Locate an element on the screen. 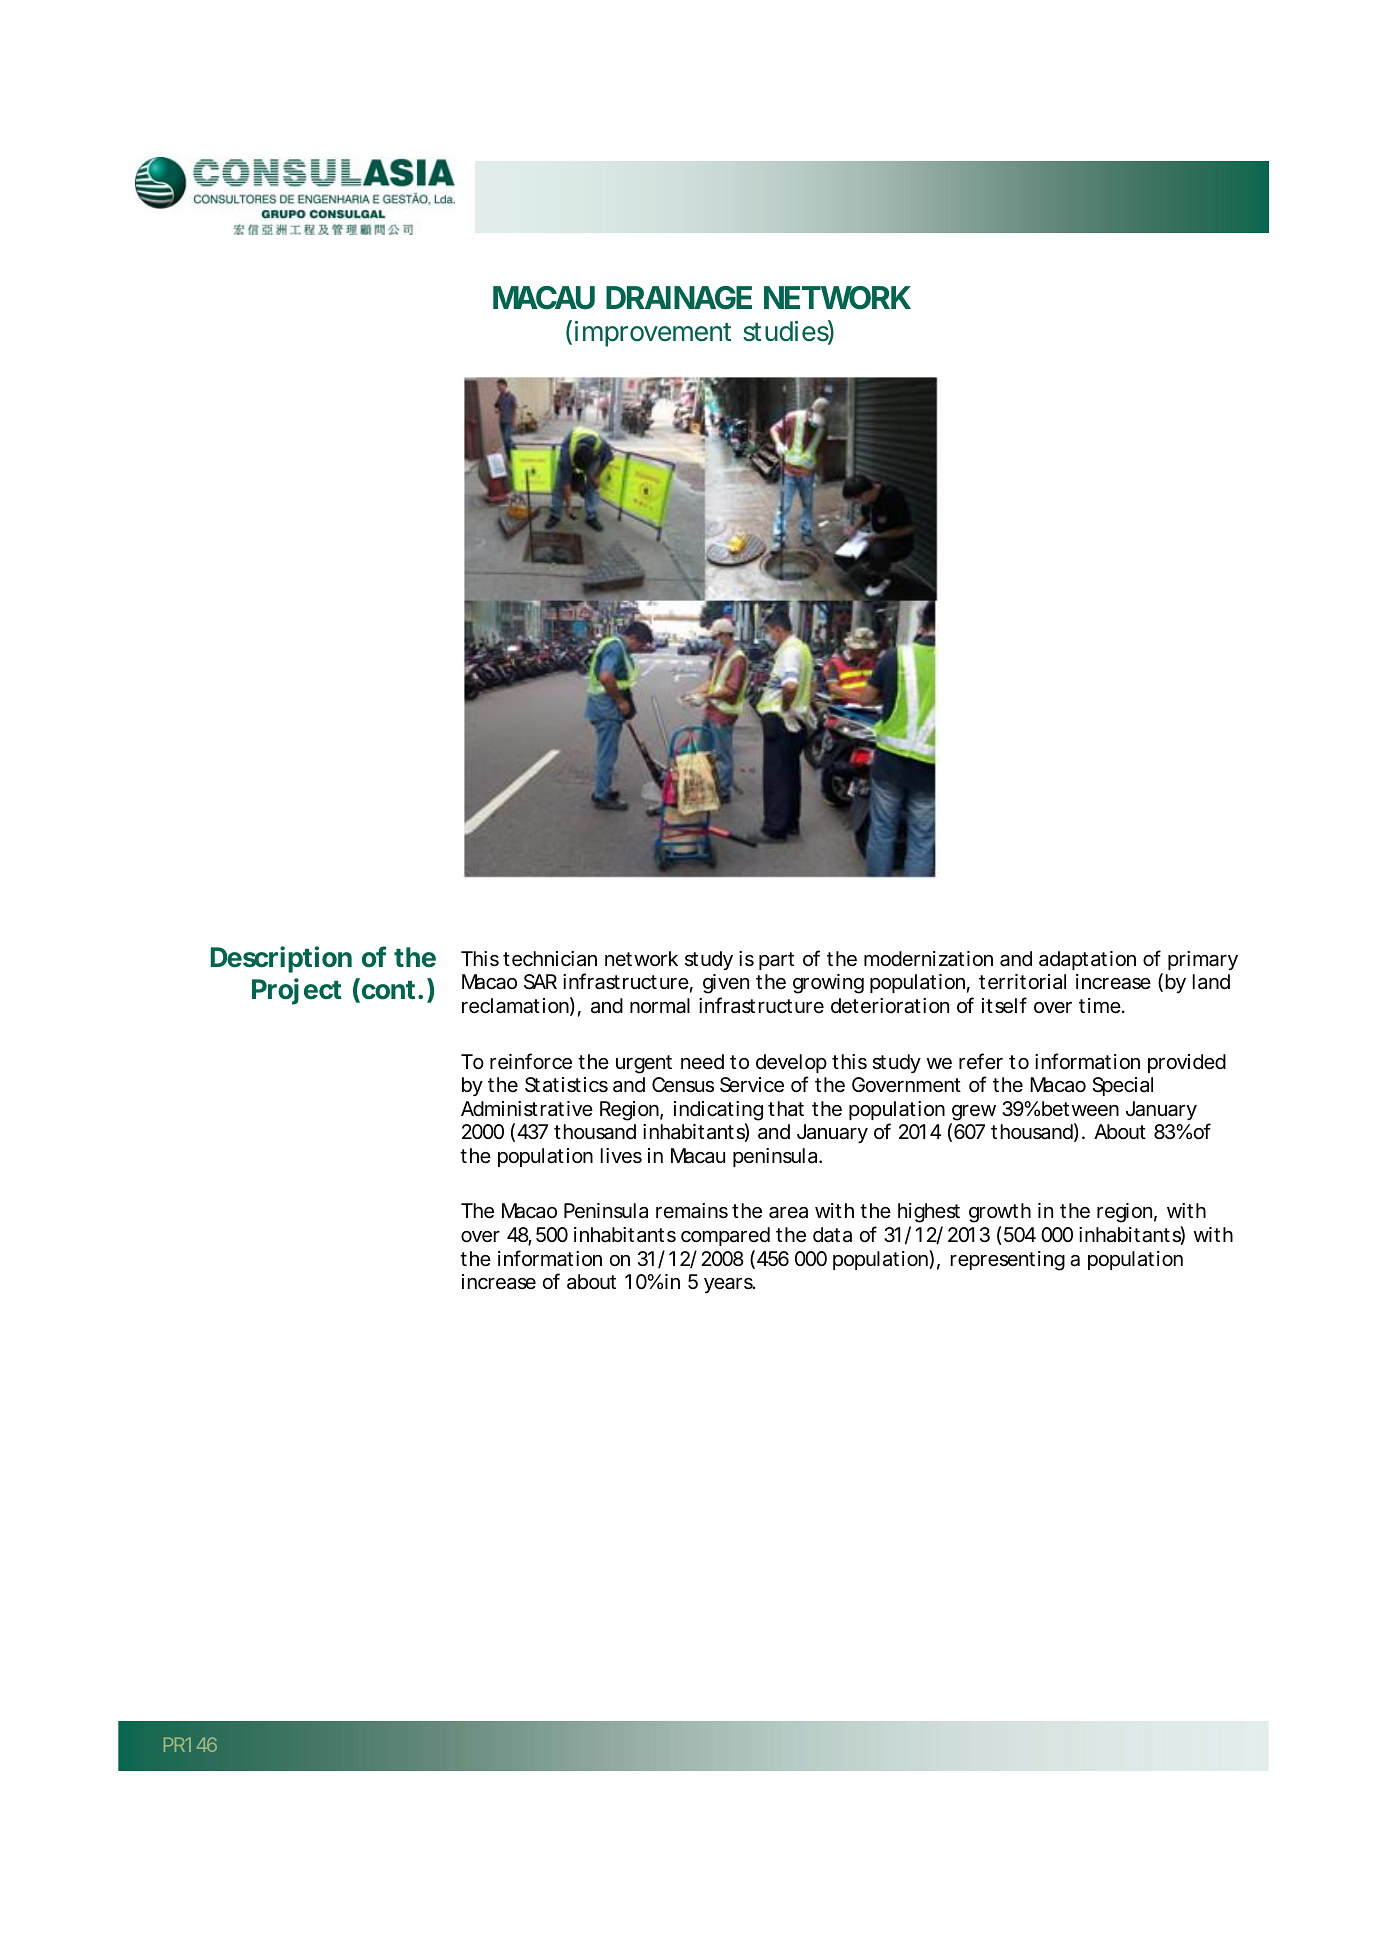 The width and height of the screenshot is (1375, 1945). territorial is located at coordinates (1022, 982).
